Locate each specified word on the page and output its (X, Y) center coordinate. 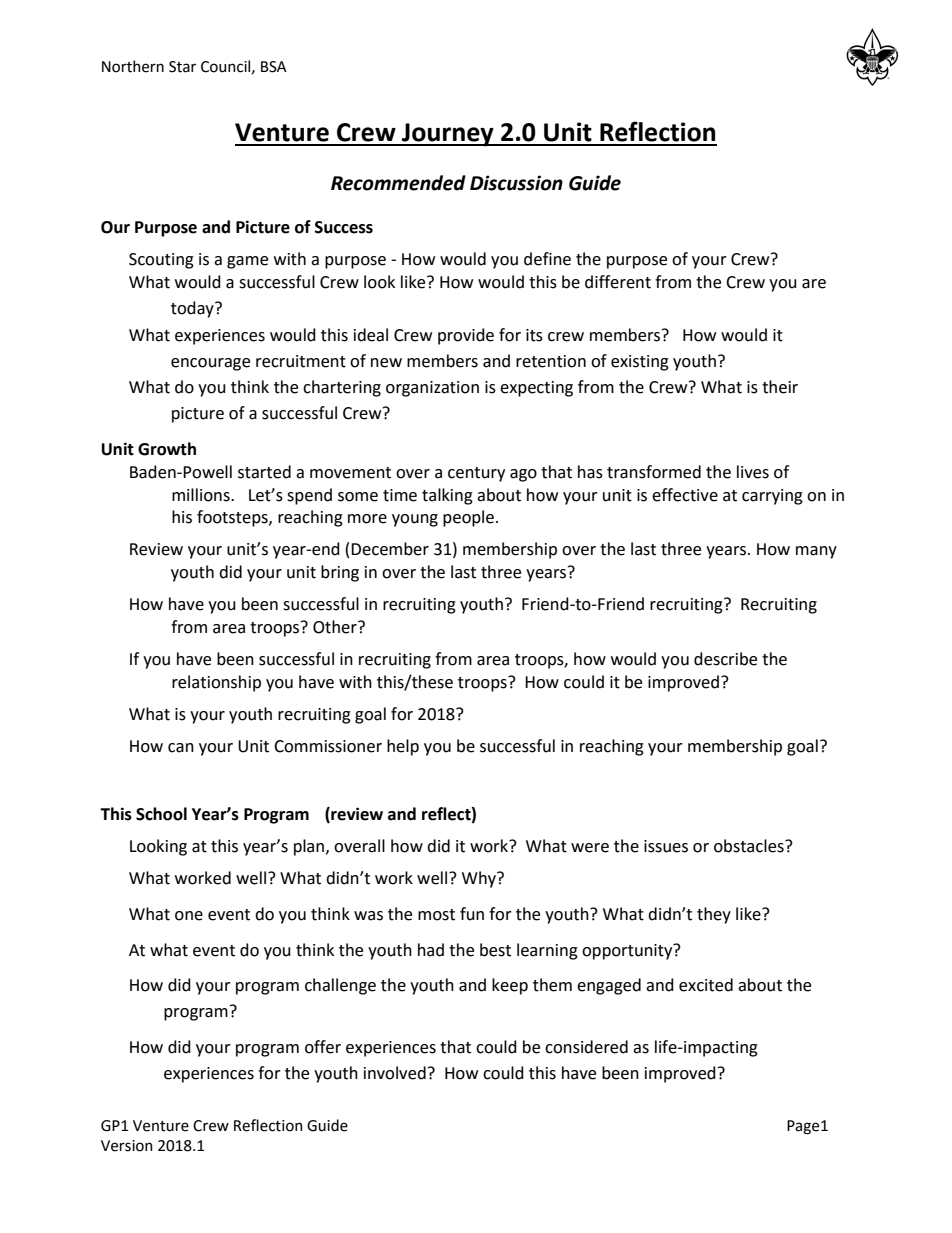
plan (309, 847)
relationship (216, 683)
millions (202, 495)
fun (472, 914)
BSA (274, 67)
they (714, 915)
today (193, 309)
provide (466, 336)
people (468, 518)
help (403, 747)
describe (725, 659)
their (780, 387)
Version (127, 1146)
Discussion (516, 183)
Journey (448, 135)
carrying (772, 497)
